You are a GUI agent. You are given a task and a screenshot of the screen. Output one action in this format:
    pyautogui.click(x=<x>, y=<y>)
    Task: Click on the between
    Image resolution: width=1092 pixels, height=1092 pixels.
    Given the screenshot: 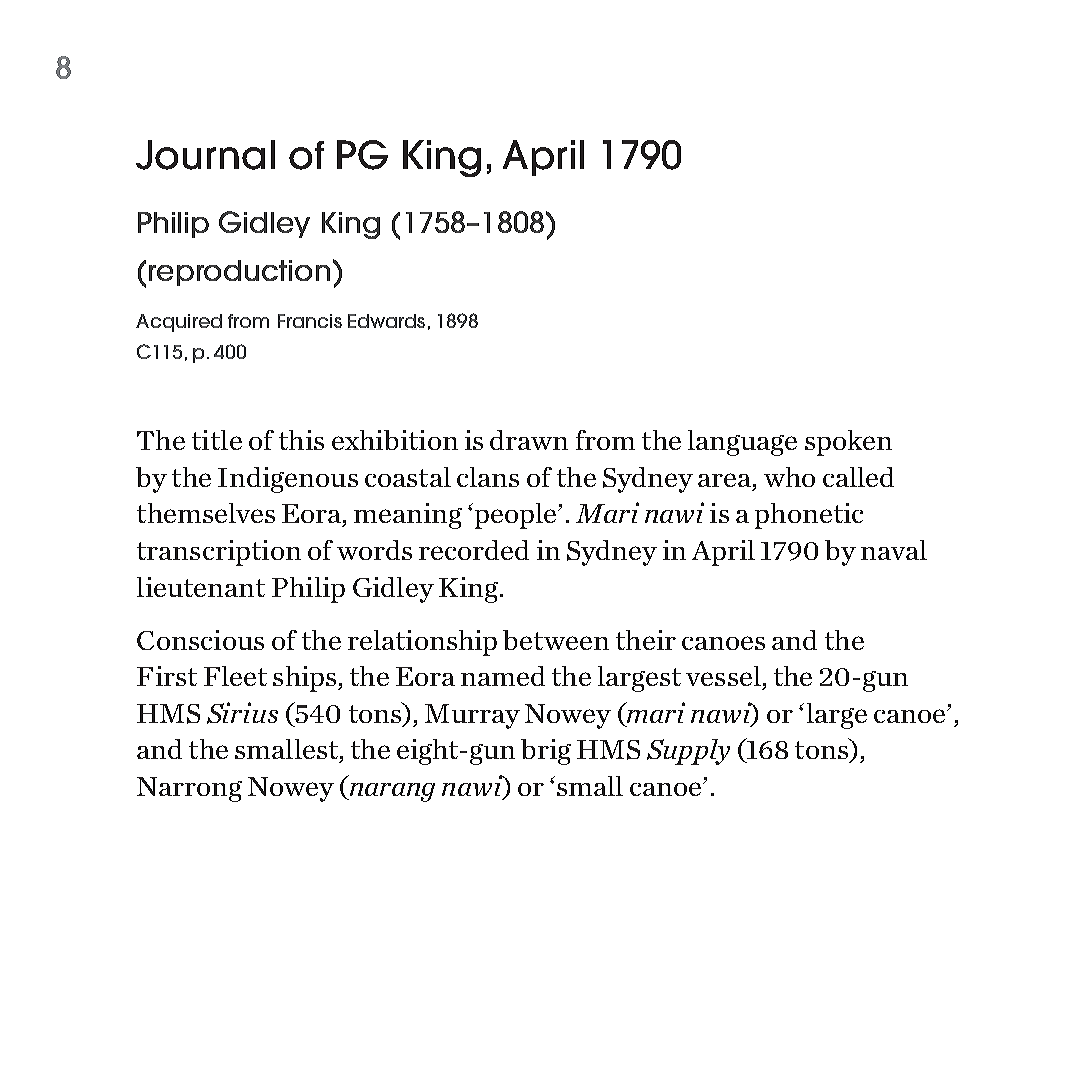 What is the action you would take?
    pyautogui.click(x=556, y=640)
